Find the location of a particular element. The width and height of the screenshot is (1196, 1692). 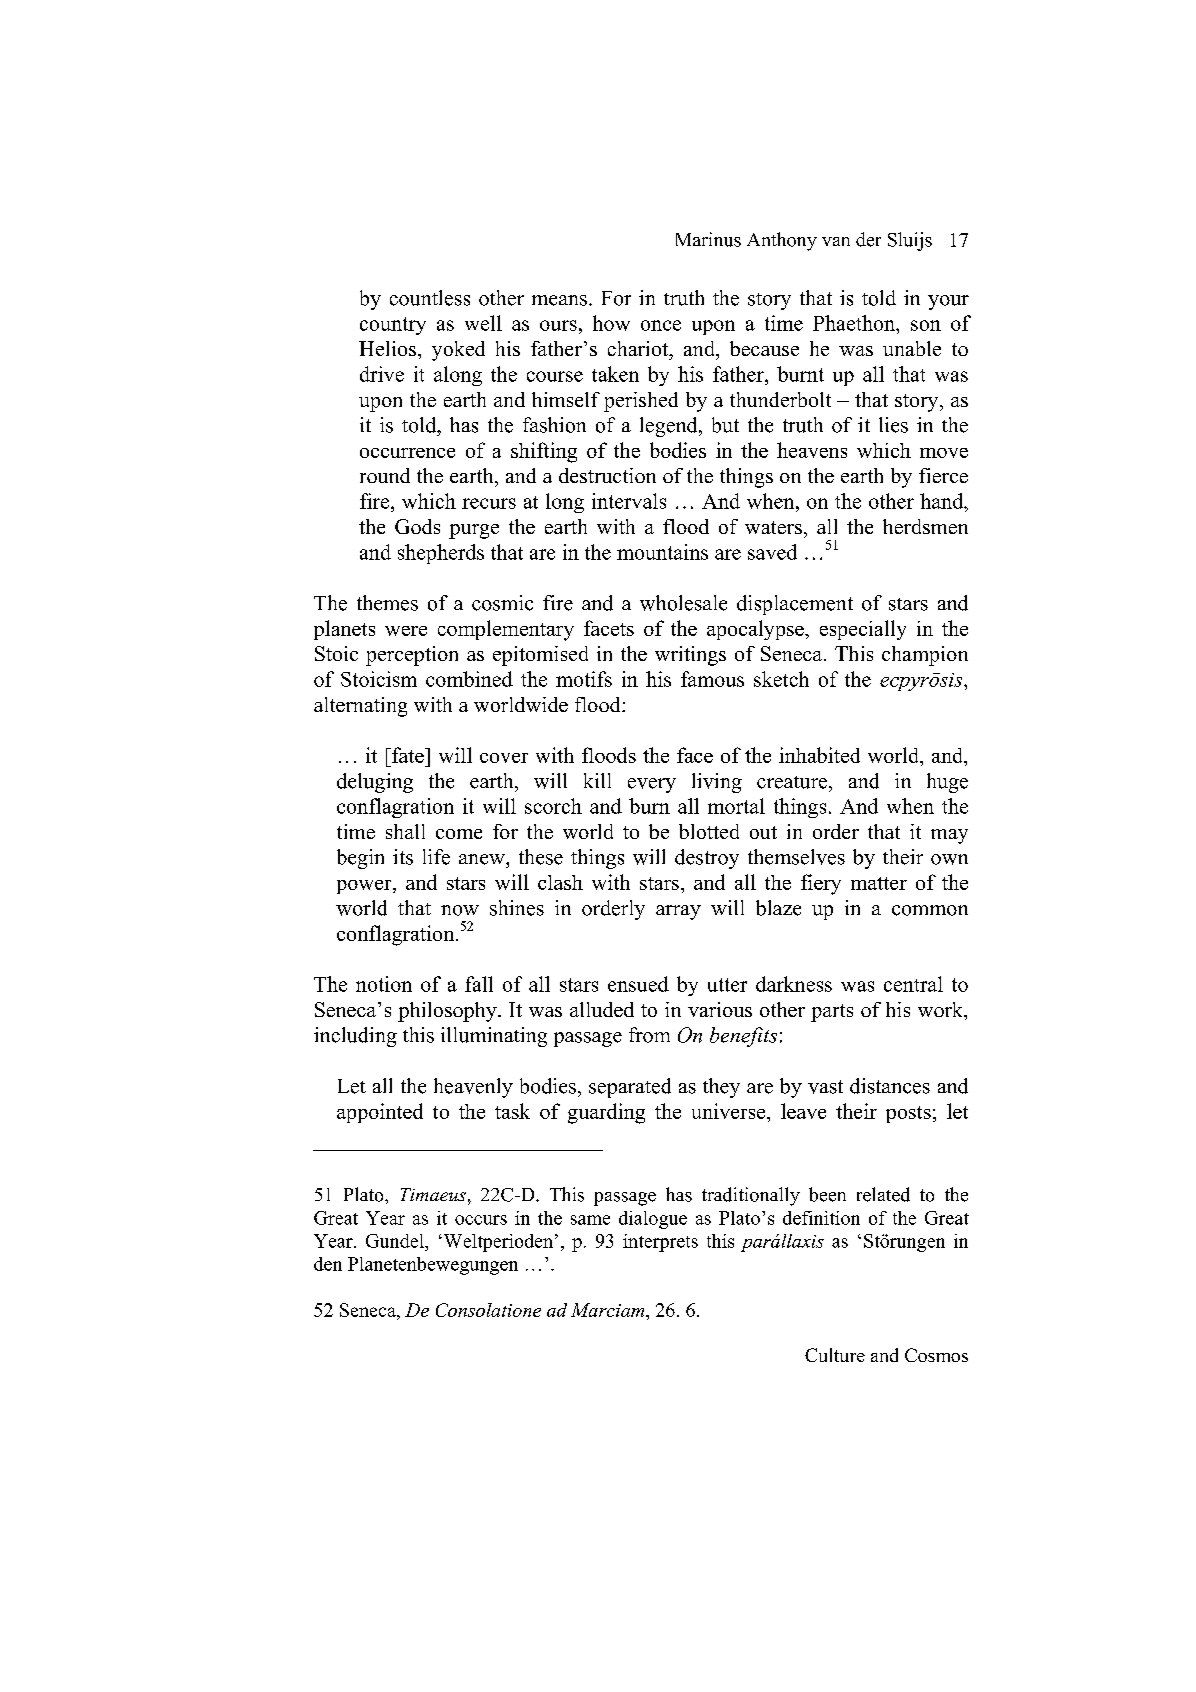

countless is located at coordinates (430, 298).
